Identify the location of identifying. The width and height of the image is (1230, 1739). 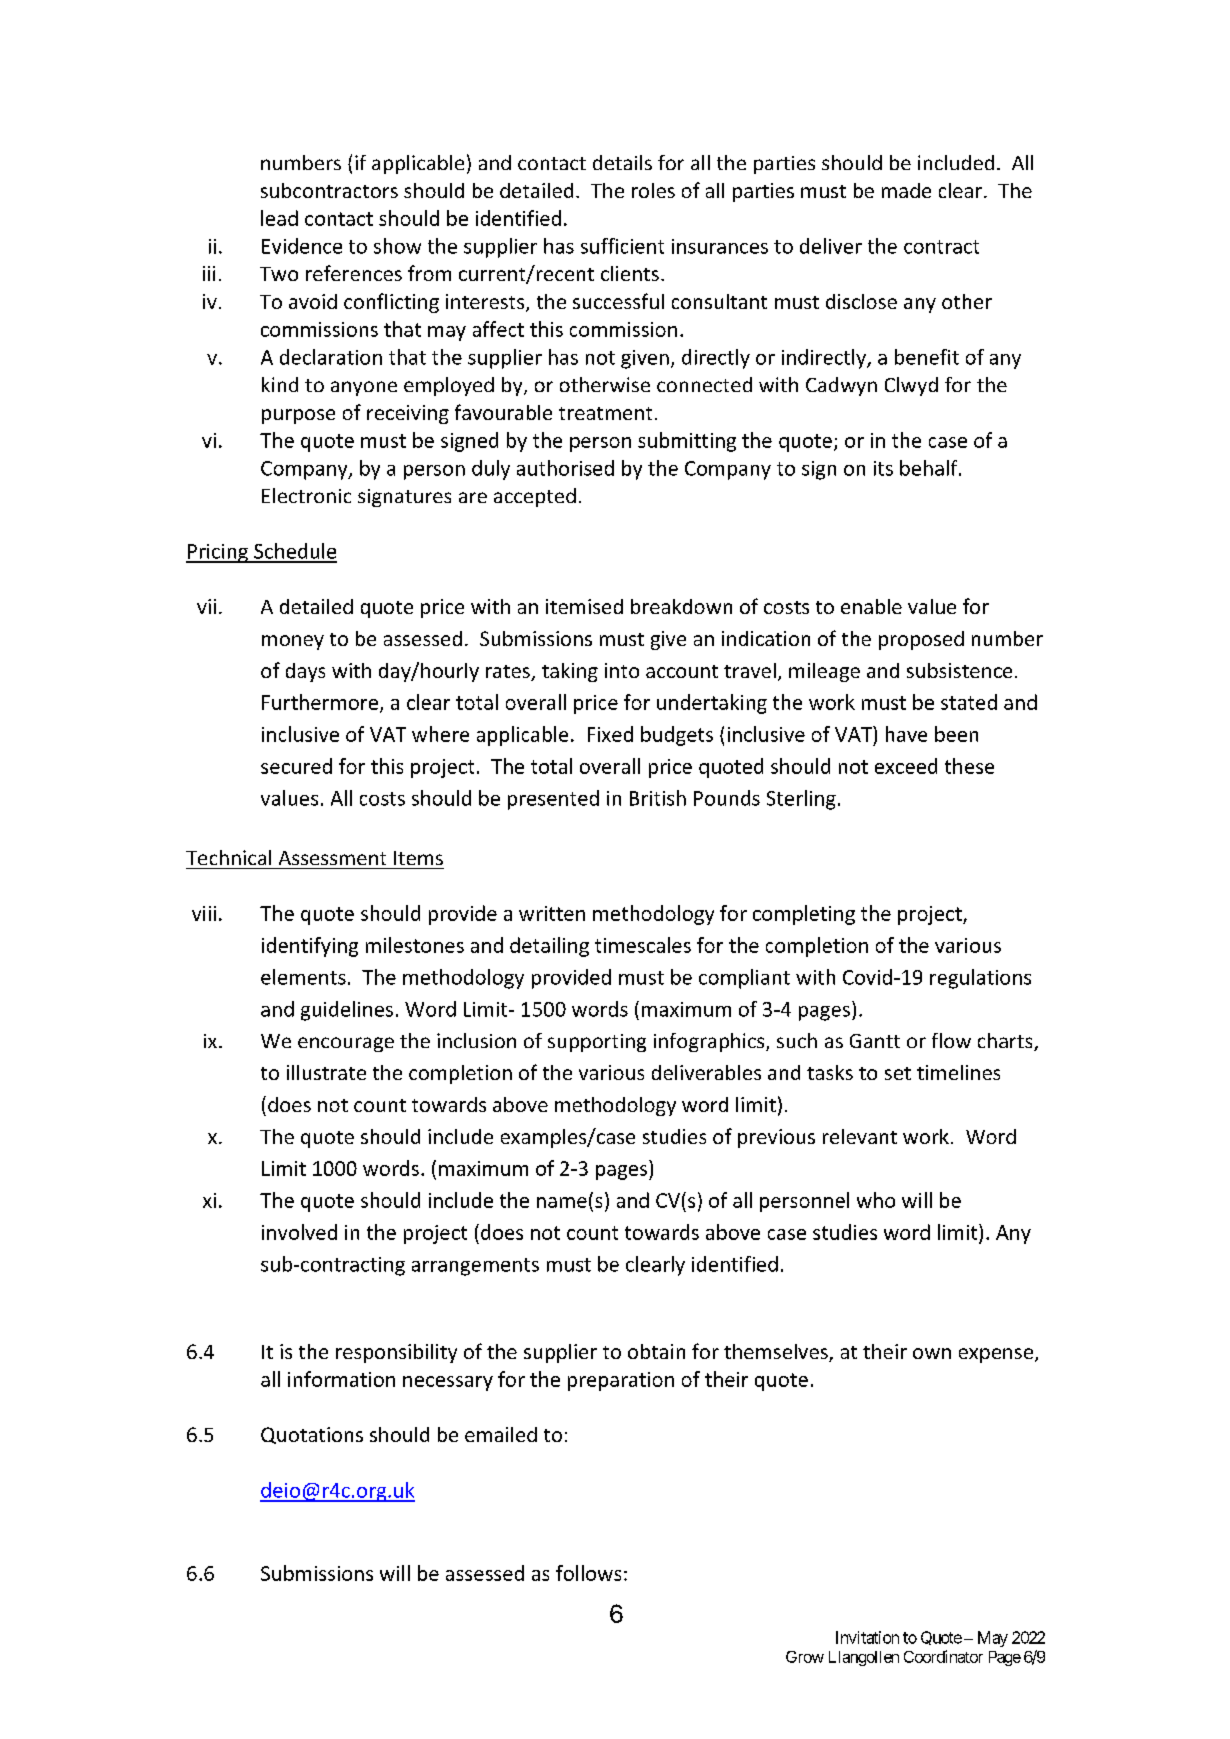
(310, 947).
